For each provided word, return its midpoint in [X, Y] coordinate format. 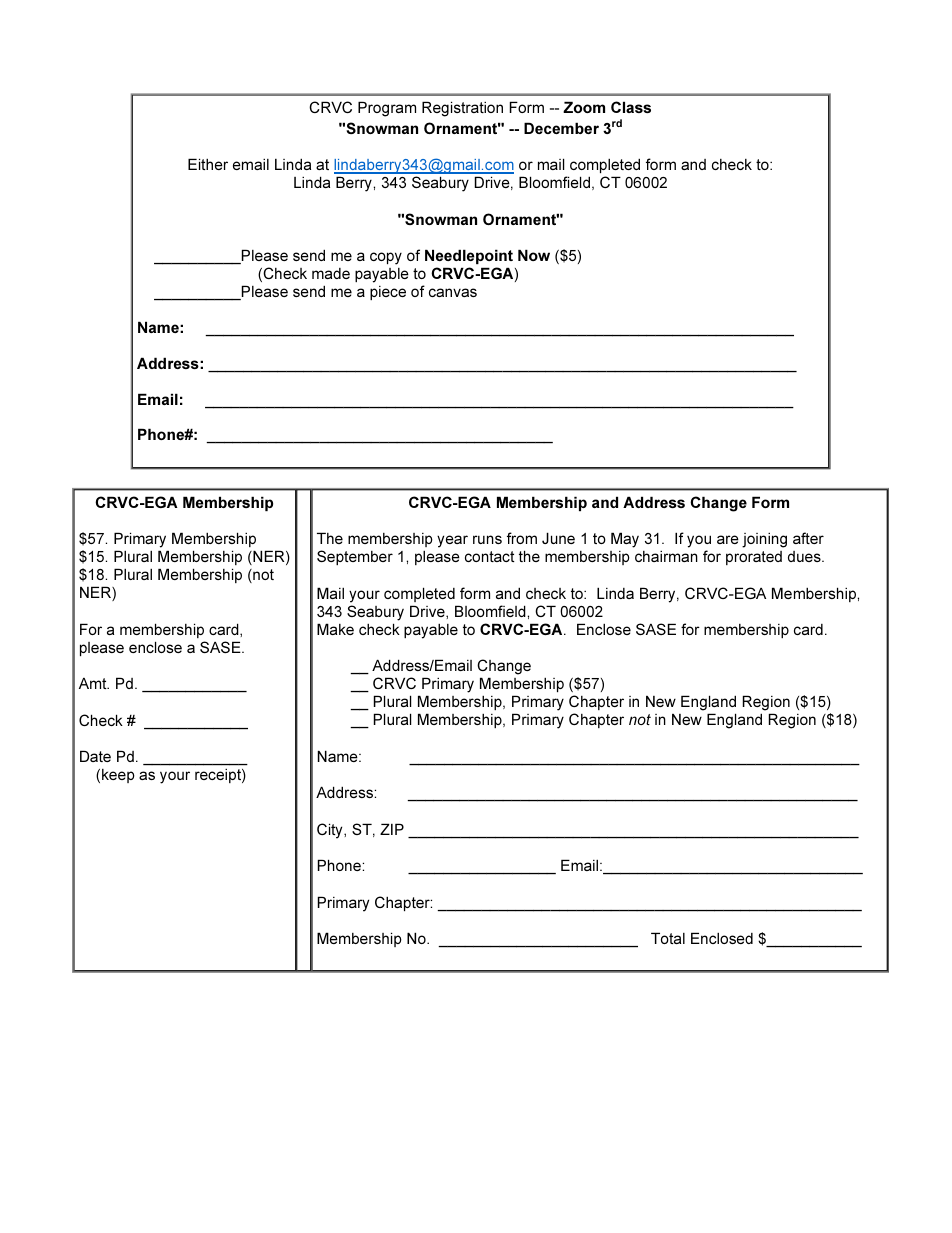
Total [668, 938]
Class [631, 107]
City [331, 831]
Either [208, 164]
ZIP [392, 829]
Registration [462, 109]
